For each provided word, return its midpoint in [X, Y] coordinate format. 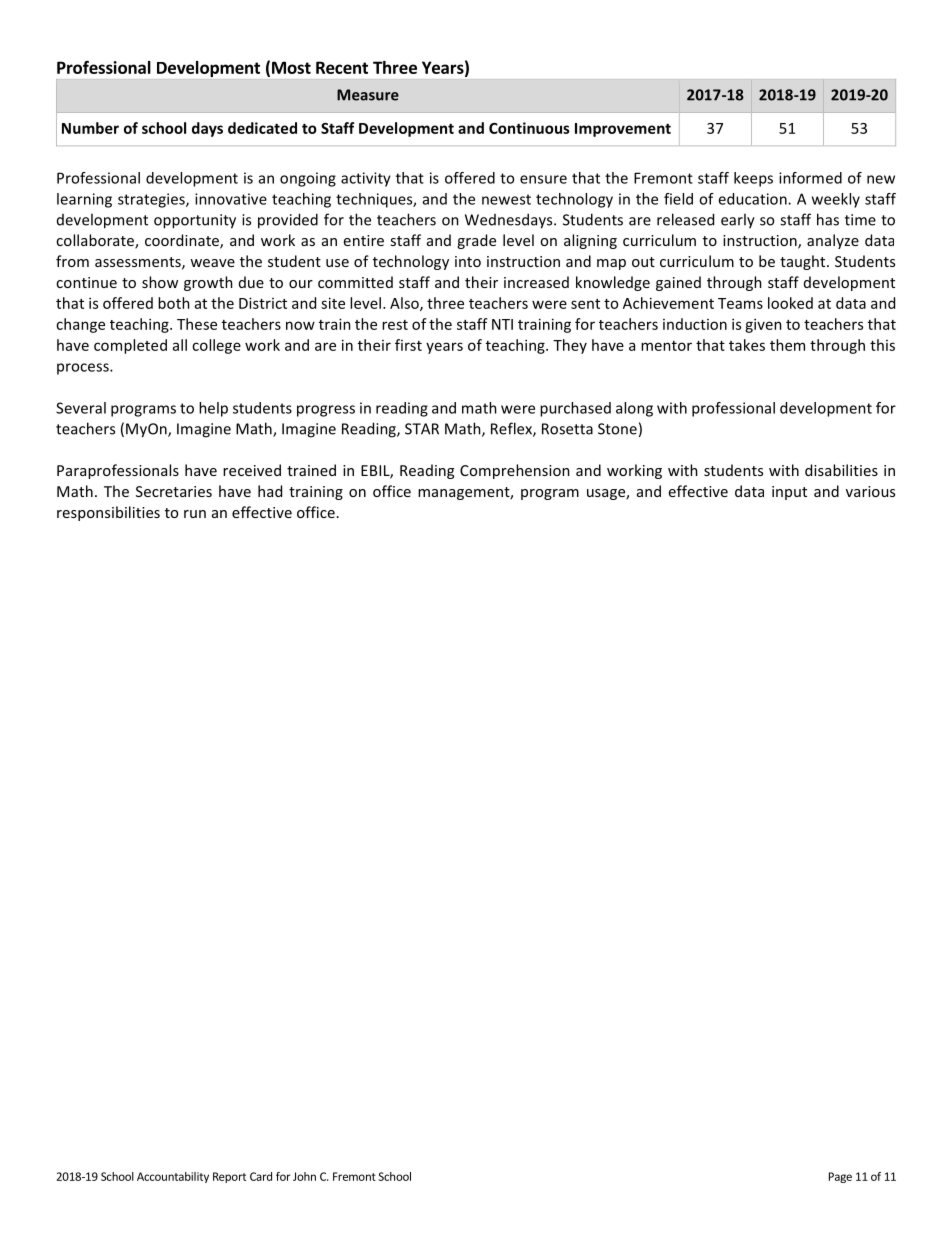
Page [840, 1177]
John [304, 1176]
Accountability [173, 1177]
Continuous [529, 128]
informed [810, 178]
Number [90, 128]
